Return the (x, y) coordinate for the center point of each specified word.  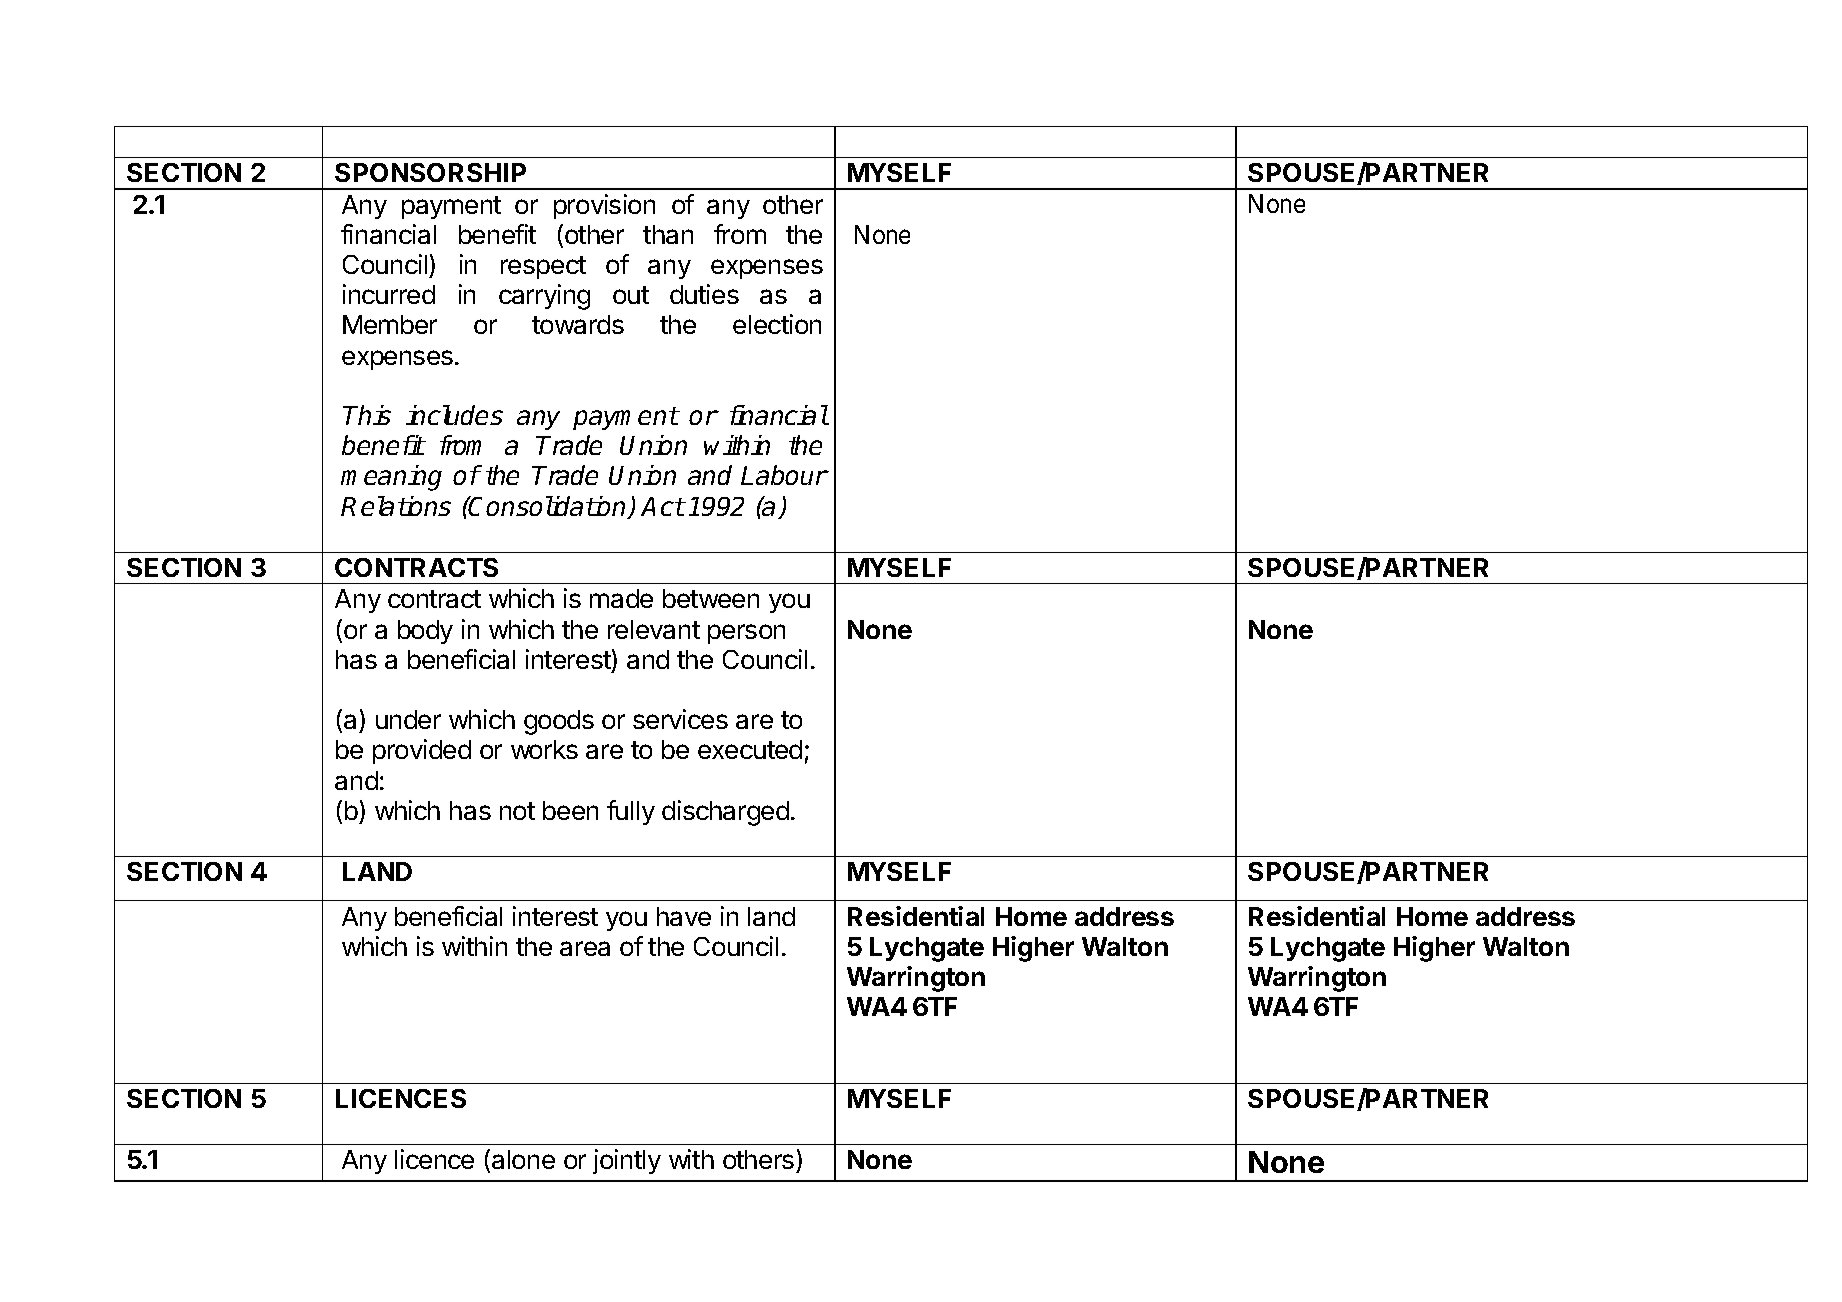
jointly (627, 1161)
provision (604, 206)
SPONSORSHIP (430, 172)
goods (559, 722)
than (668, 234)
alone (523, 1159)
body (425, 632)
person (746, 634)
